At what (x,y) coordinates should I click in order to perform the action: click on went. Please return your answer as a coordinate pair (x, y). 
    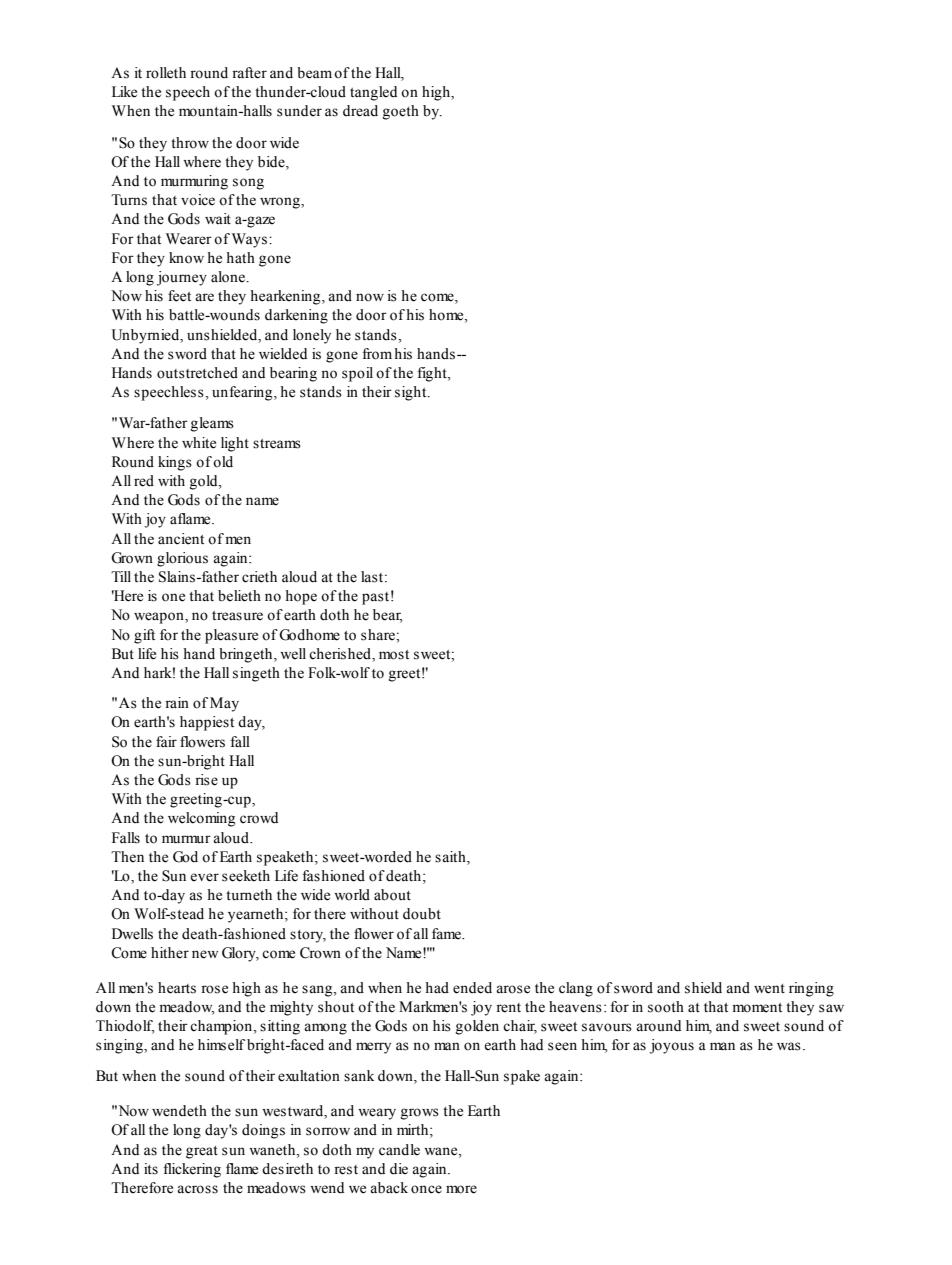
    Looking at the image, I should click on (769, 989).
